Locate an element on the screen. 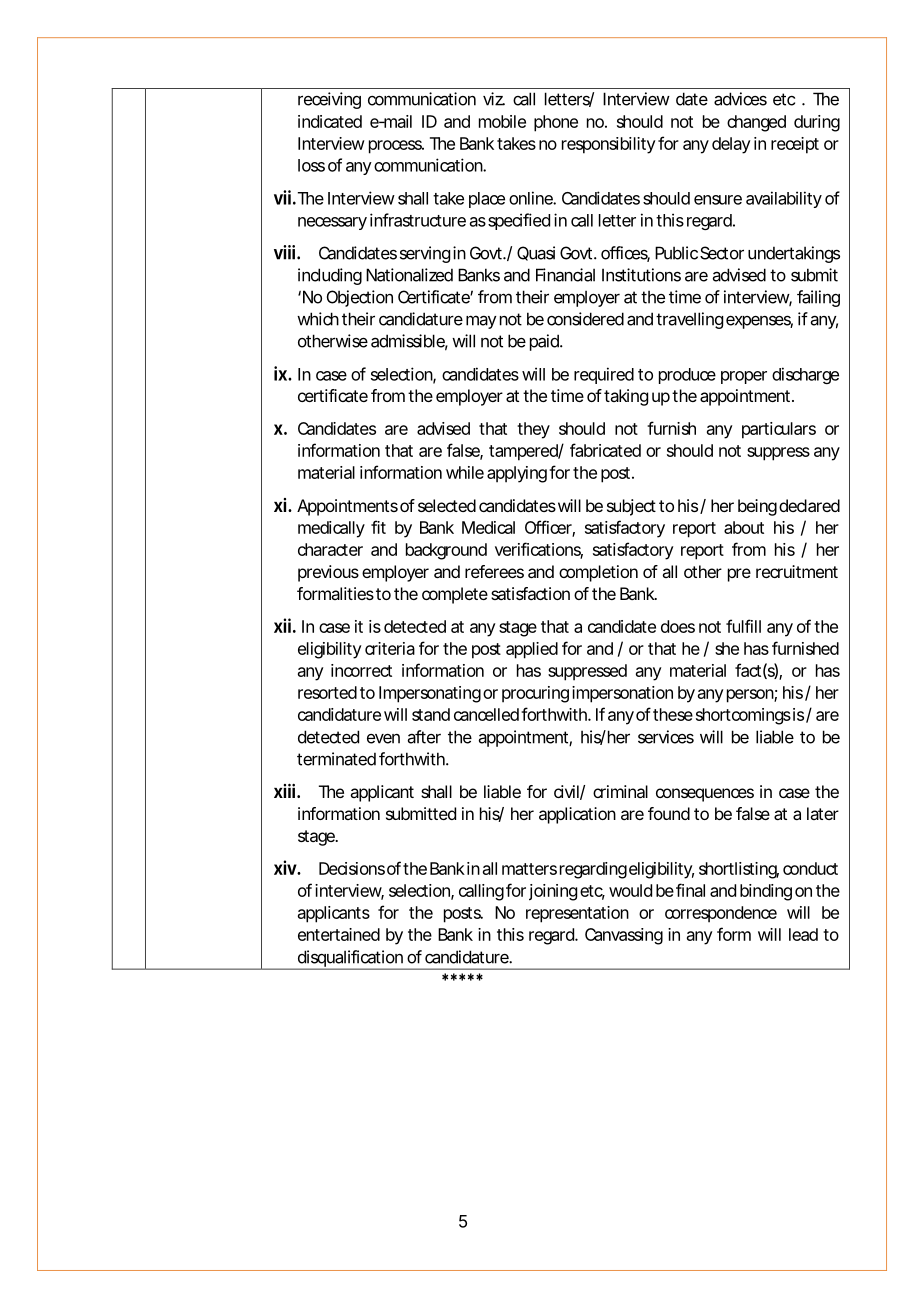 Image resolution: width=924 pixels, height=1308 pixels. phone is located at coordinates (556, 123).
